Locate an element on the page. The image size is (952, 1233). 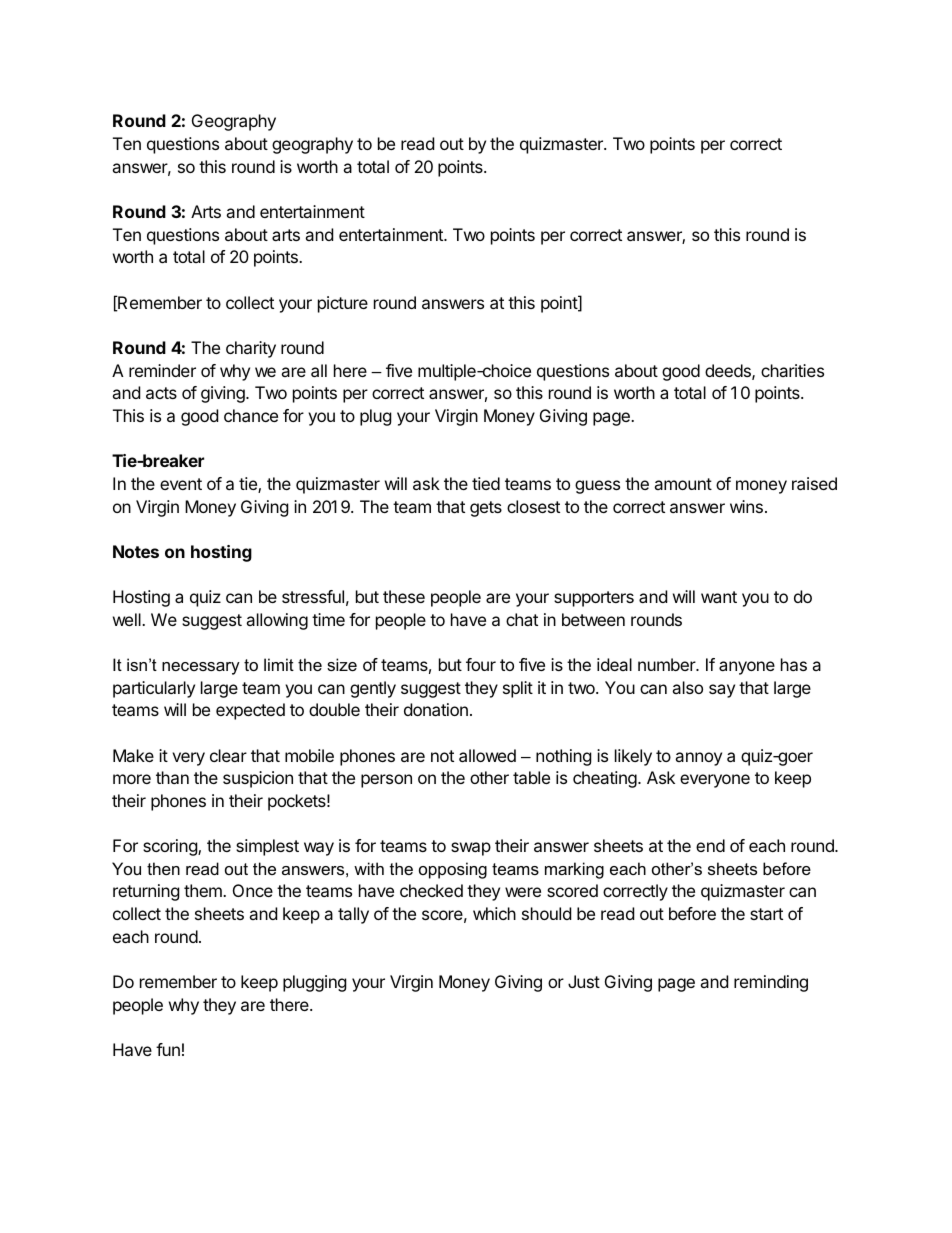
allowing is located at coordinates (277, 621).
